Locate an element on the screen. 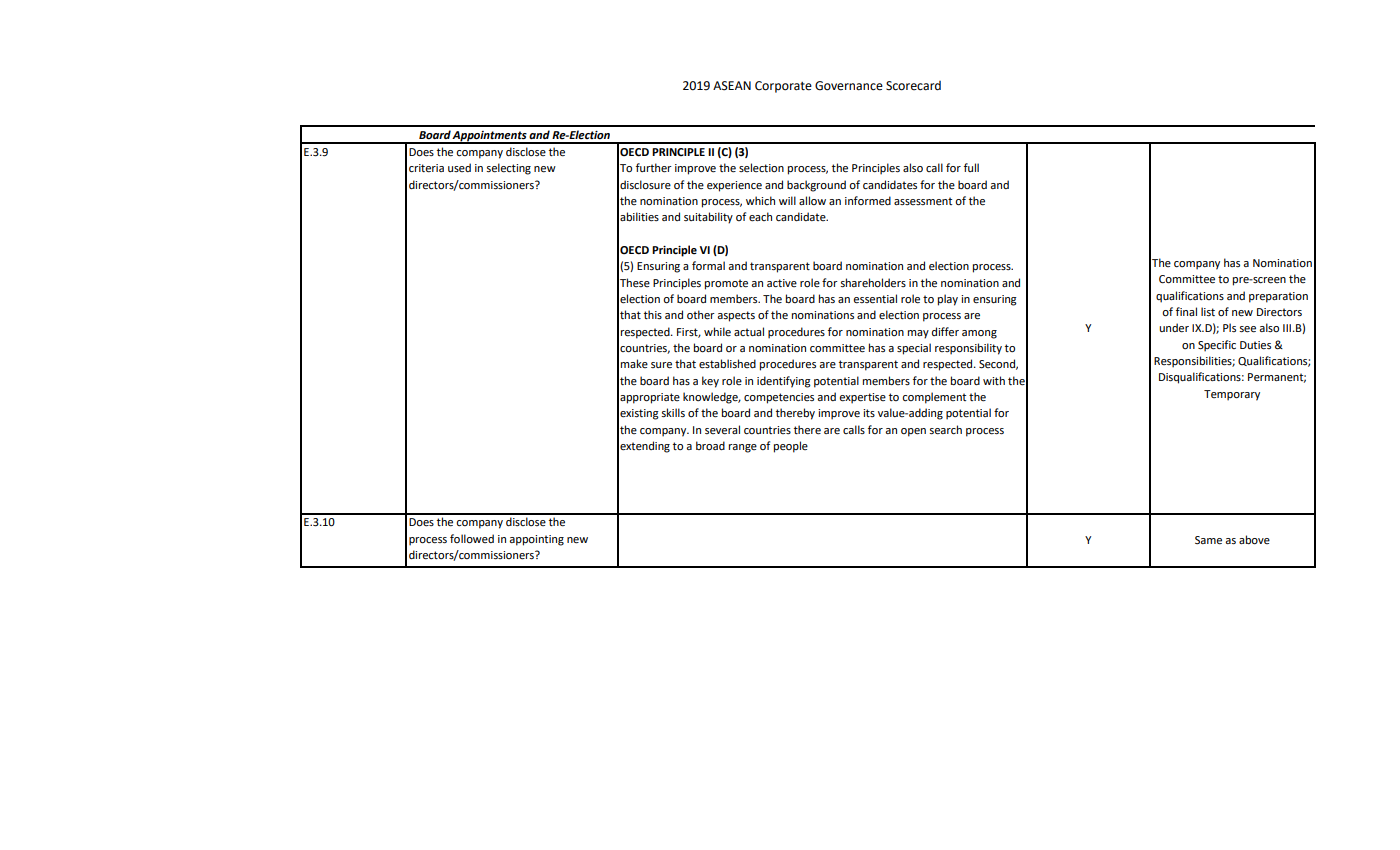  people is located at coordinates (791, 447).
